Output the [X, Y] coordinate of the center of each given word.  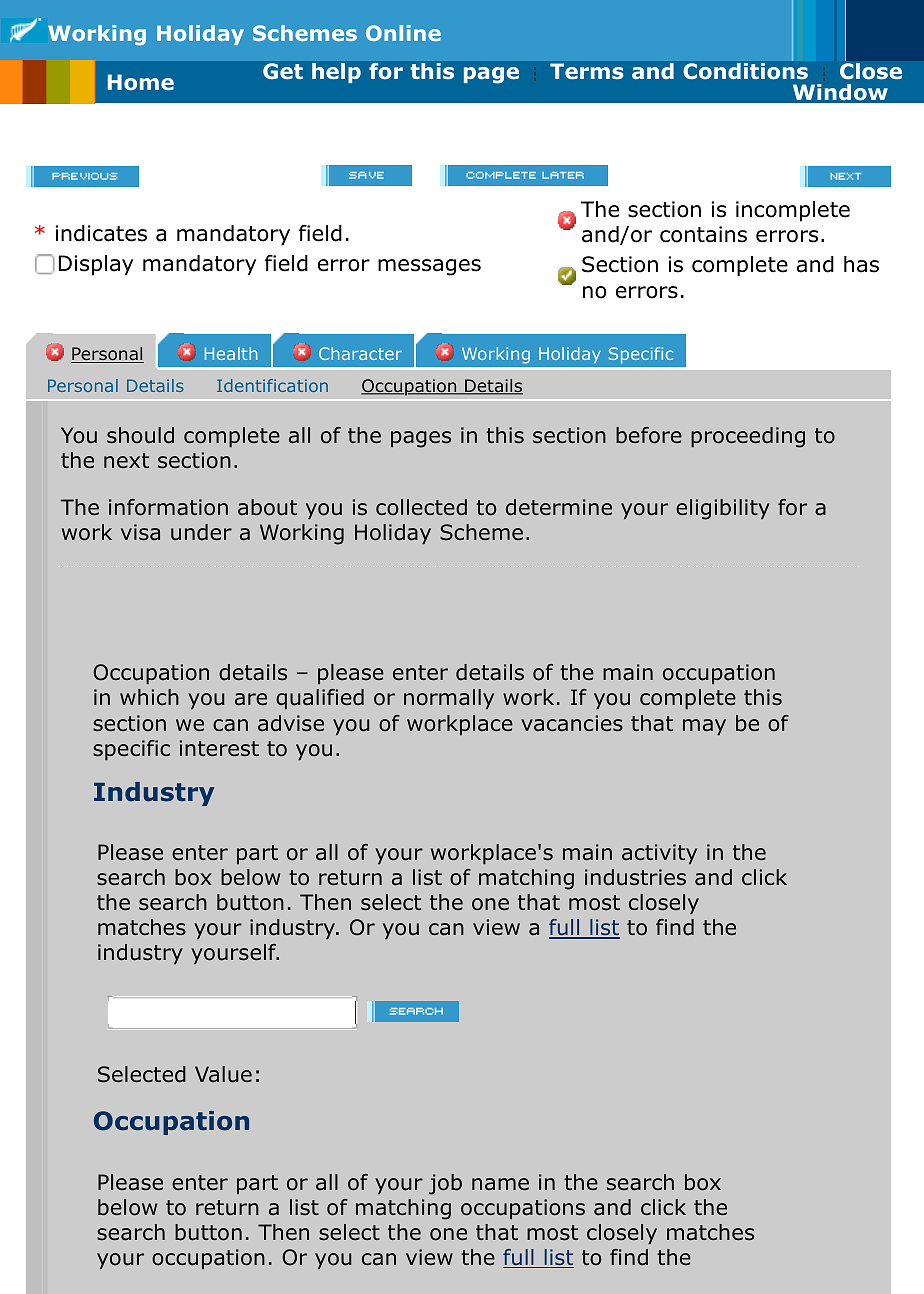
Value [223, 1074]
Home [141, 82]
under [201, 532]
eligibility [723, 509]
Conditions [745, 71]
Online [403, 33]
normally [449, 699]
